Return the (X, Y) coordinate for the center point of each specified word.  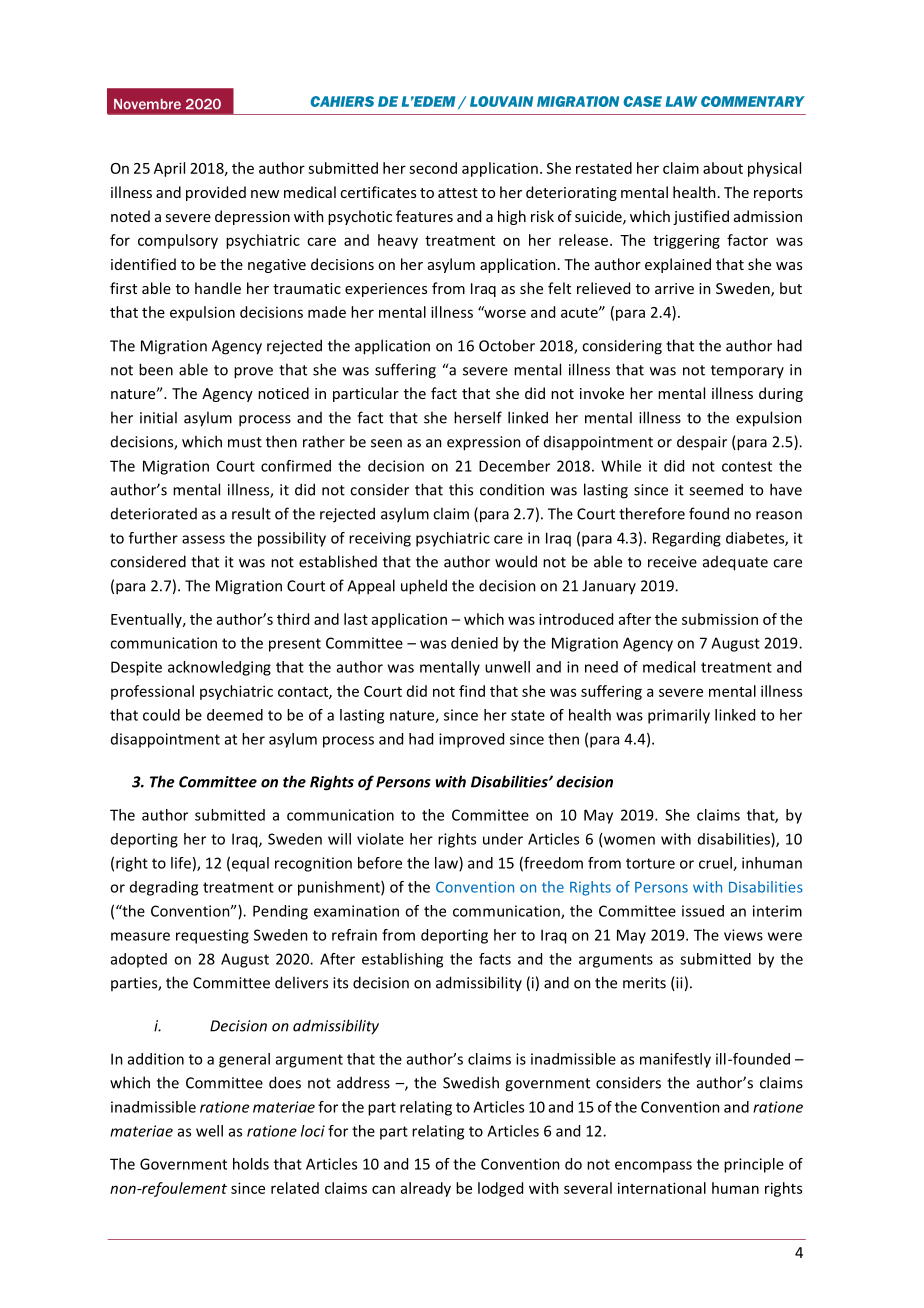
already (426, 1189)
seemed (716, 489)
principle (754, 1165)
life (181, 863)
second (433, 168)
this (461, 489)
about (723, 168)
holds (251, 1164)
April (169, 169)
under (503, 839)
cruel (716, 864)
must (245, 442)
